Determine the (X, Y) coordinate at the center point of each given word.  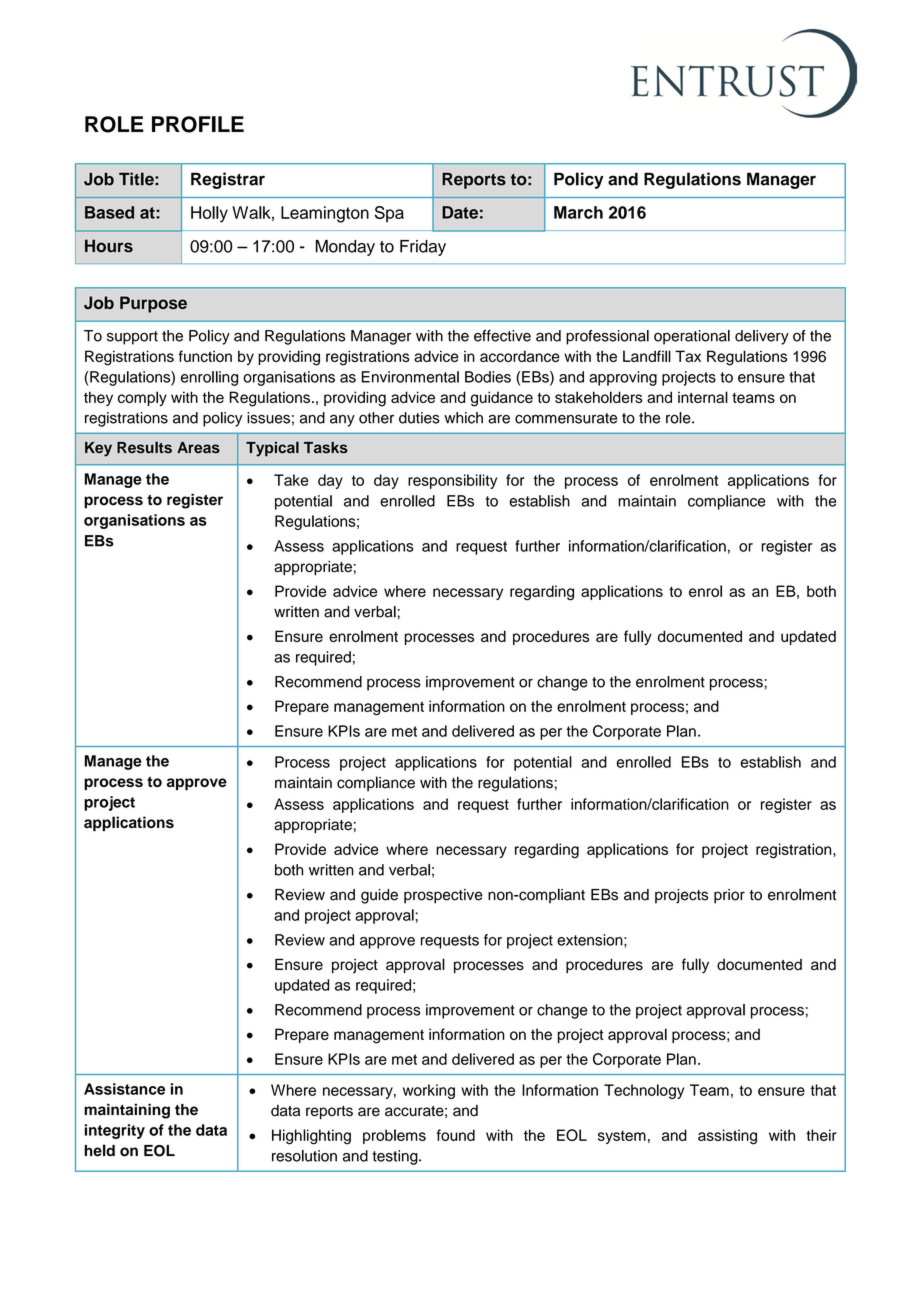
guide (379, 896)
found (456, 1135)
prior (729, 896)
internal (703, 397)
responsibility (452, 481)
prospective (443, 896)
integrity (115, 1131)
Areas (198, 448)
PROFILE (198, 124)
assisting (727, 1137)
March (578, 212)
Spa (389, 214)
